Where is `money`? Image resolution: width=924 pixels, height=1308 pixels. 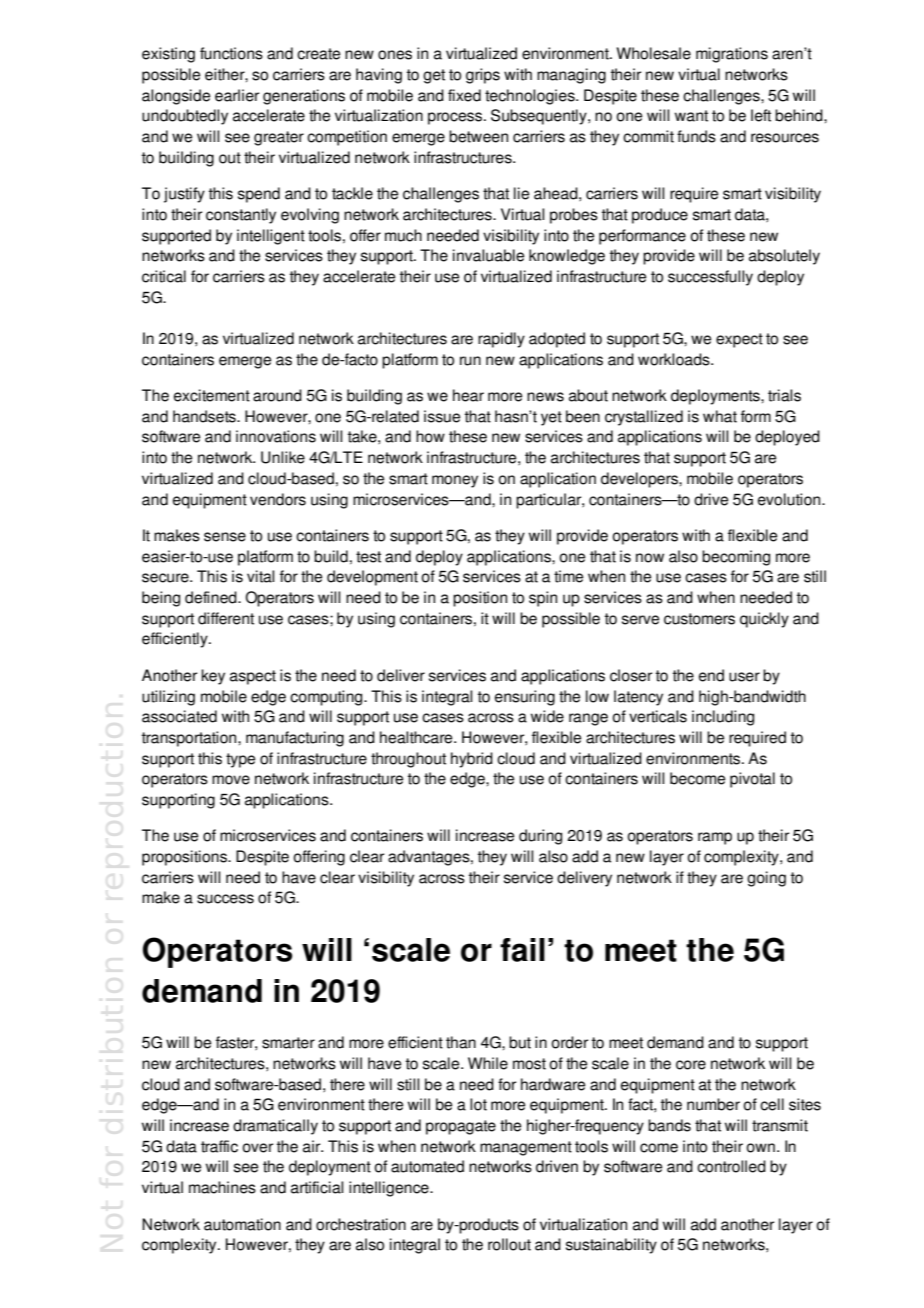
money is located at coordinates (455, 481).
